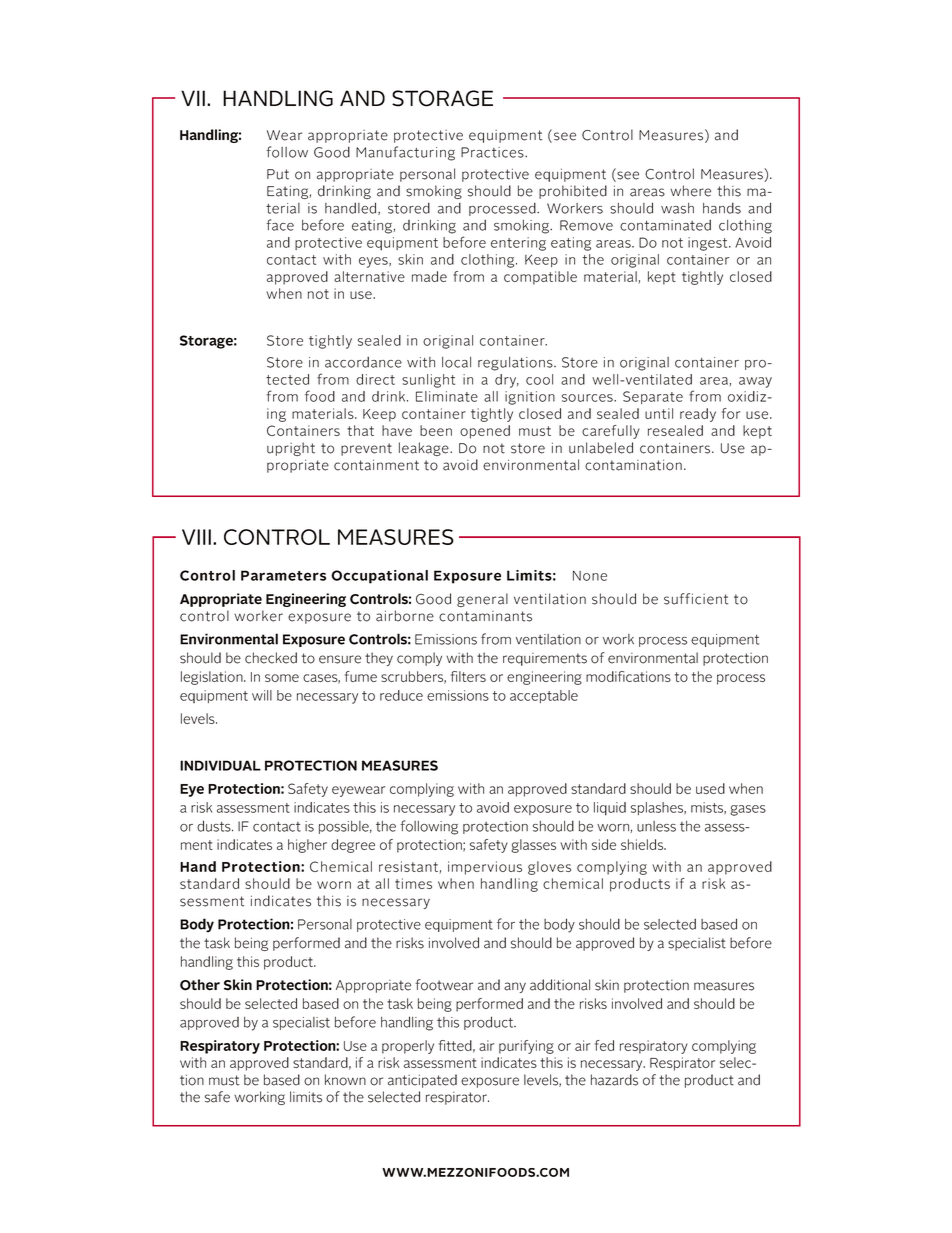 Image resolution: width=952 pixels, height=1233 pixels. I want to click on INDIVIDUAL, so click(220, 765).
